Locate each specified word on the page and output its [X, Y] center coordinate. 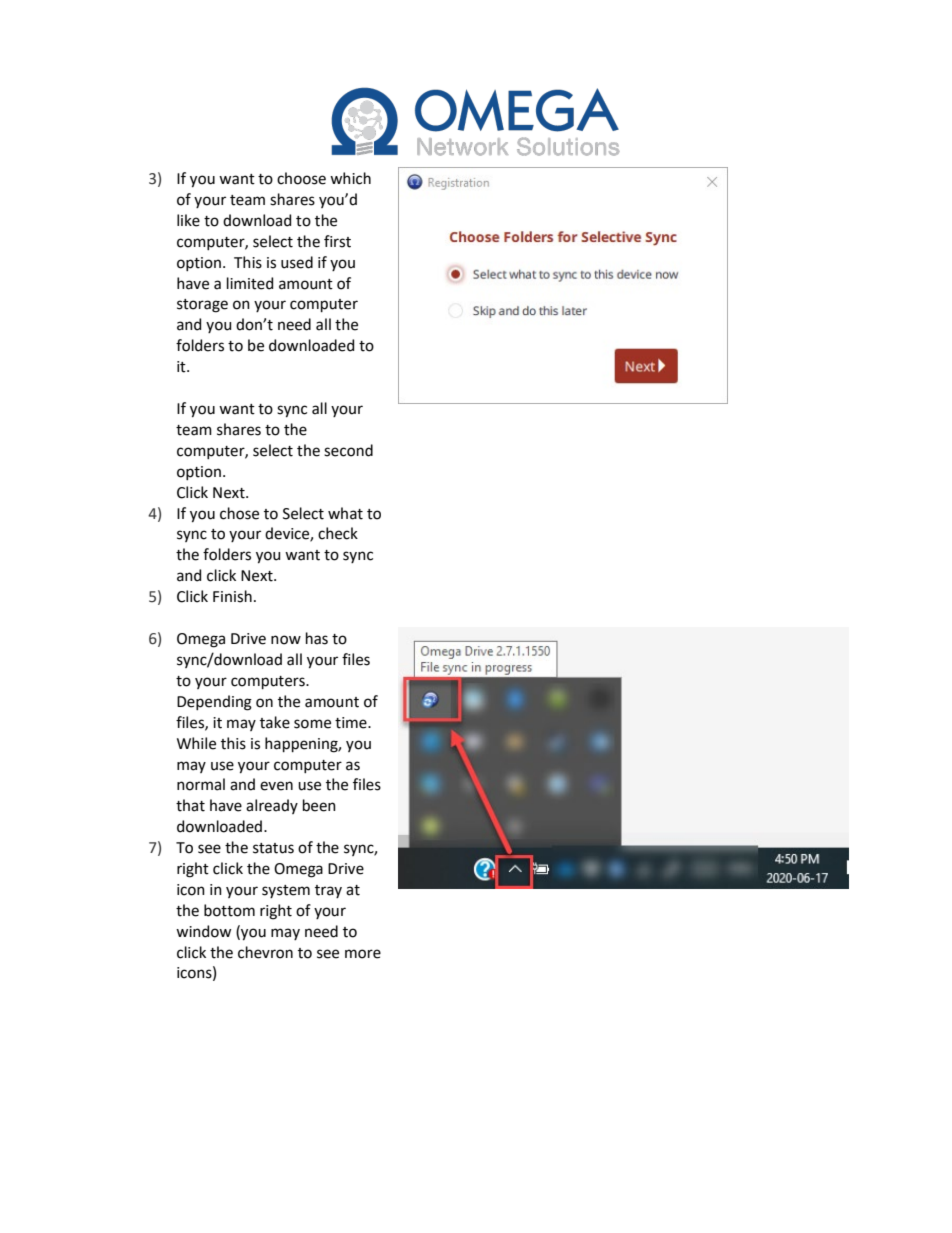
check [338, 533]
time [352, 723]
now [286, 640]
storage [202, 306]
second [348, 450]
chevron [265, 952]
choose [301, 178]
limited [250, 283]
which [350, 178]
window [203, 931]
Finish [232, 596]
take [275, 722]
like [188, 220]
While [196, 743]
